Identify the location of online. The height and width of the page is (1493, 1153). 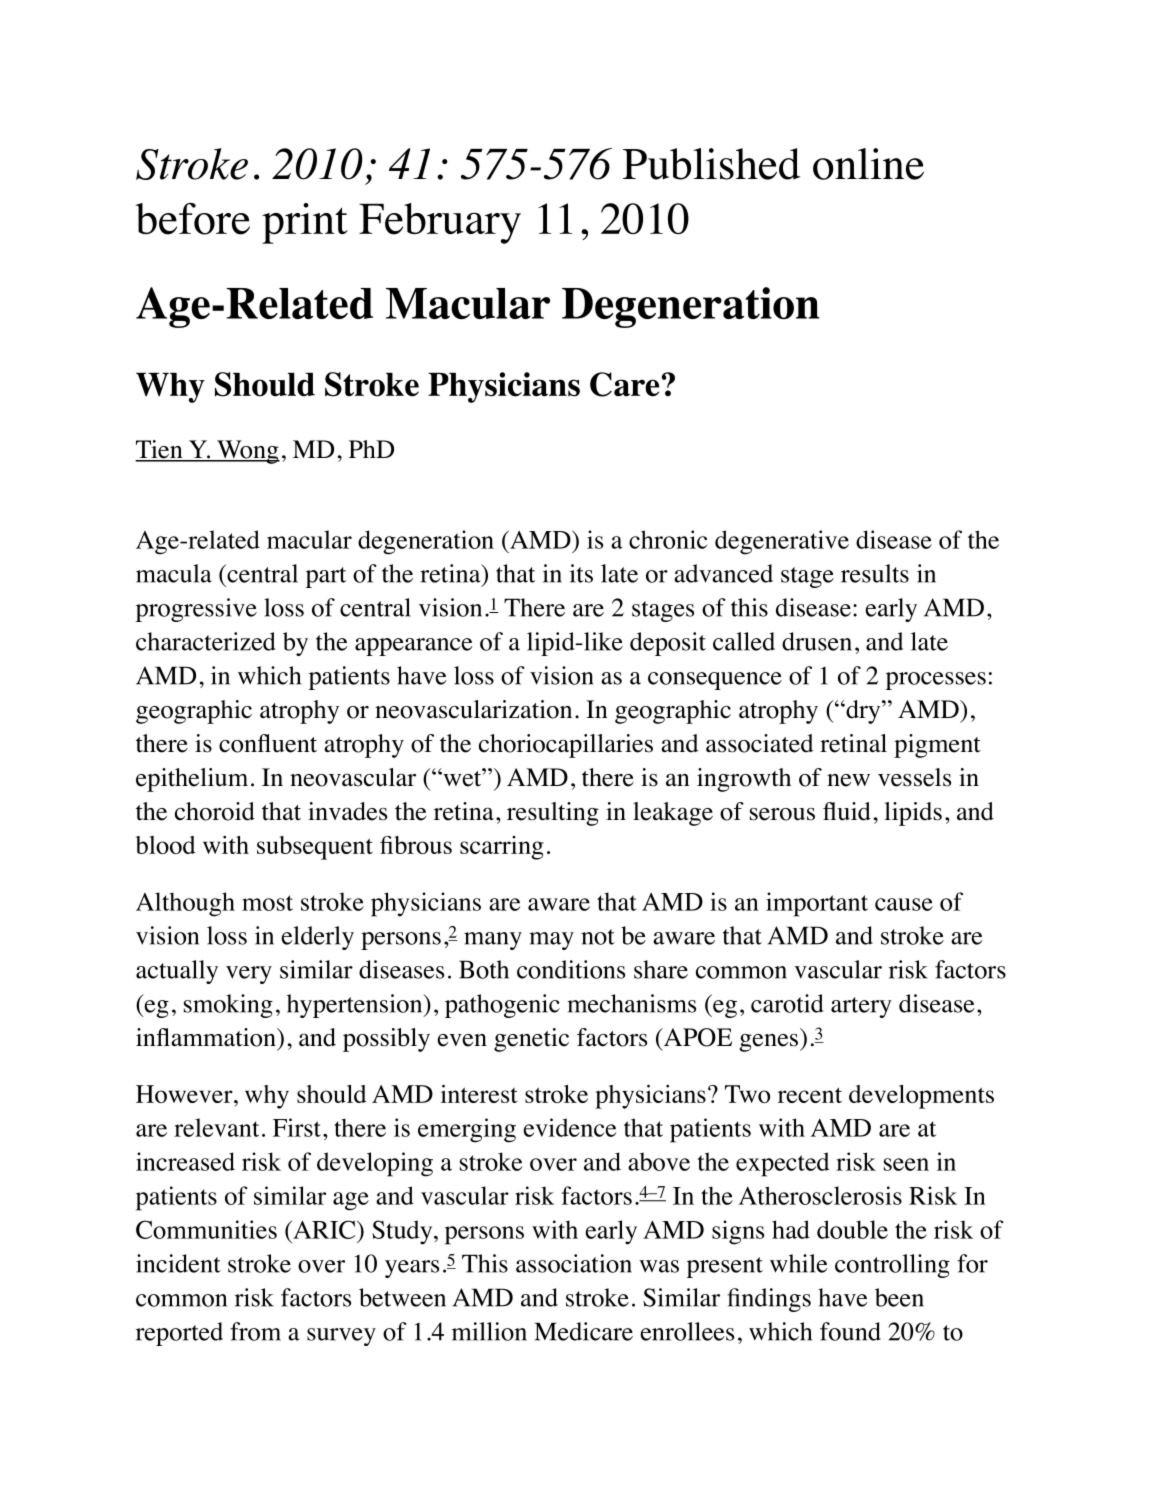
(868, 164).
